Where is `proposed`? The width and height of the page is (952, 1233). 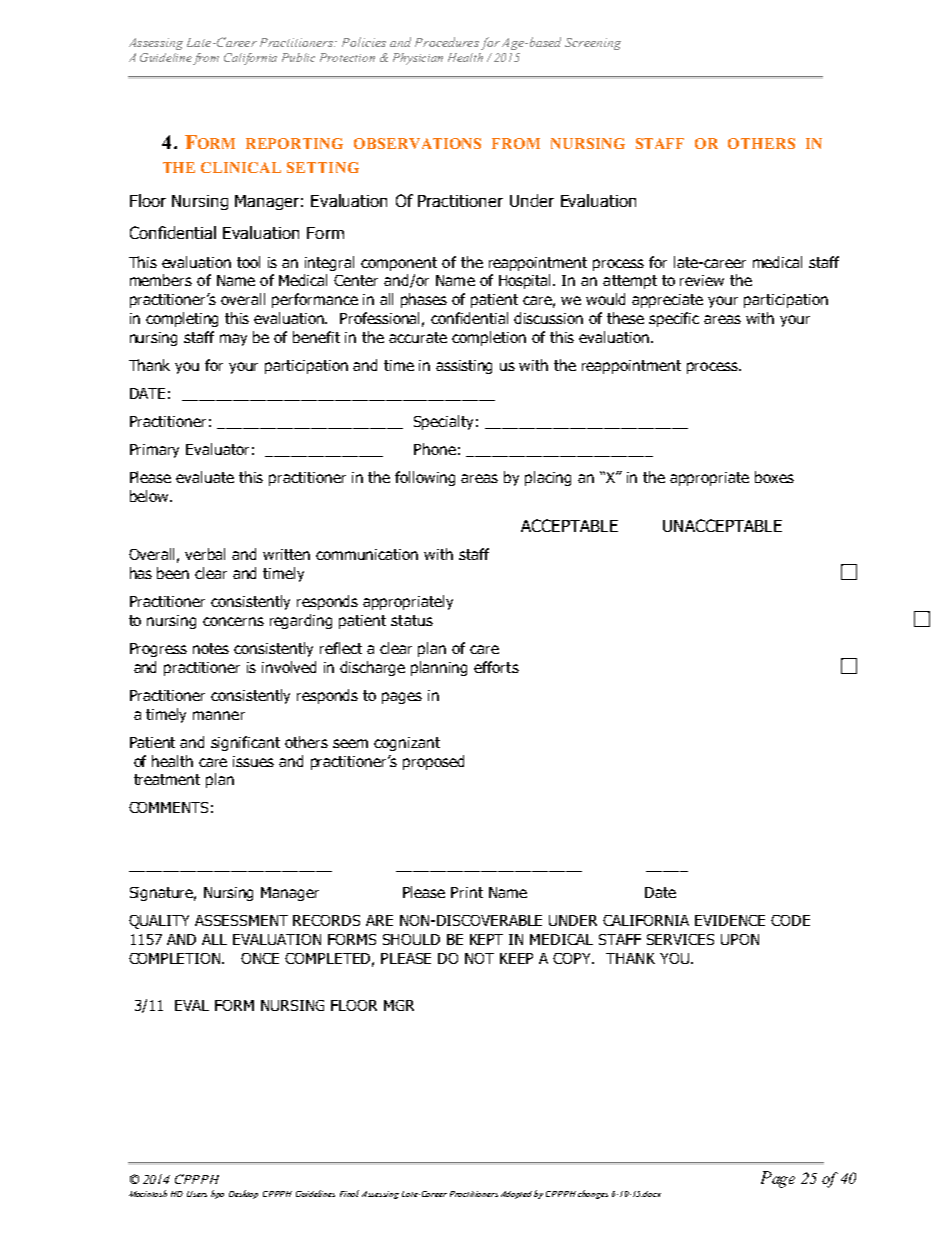 proposed is located at coordinates (433, 762).
